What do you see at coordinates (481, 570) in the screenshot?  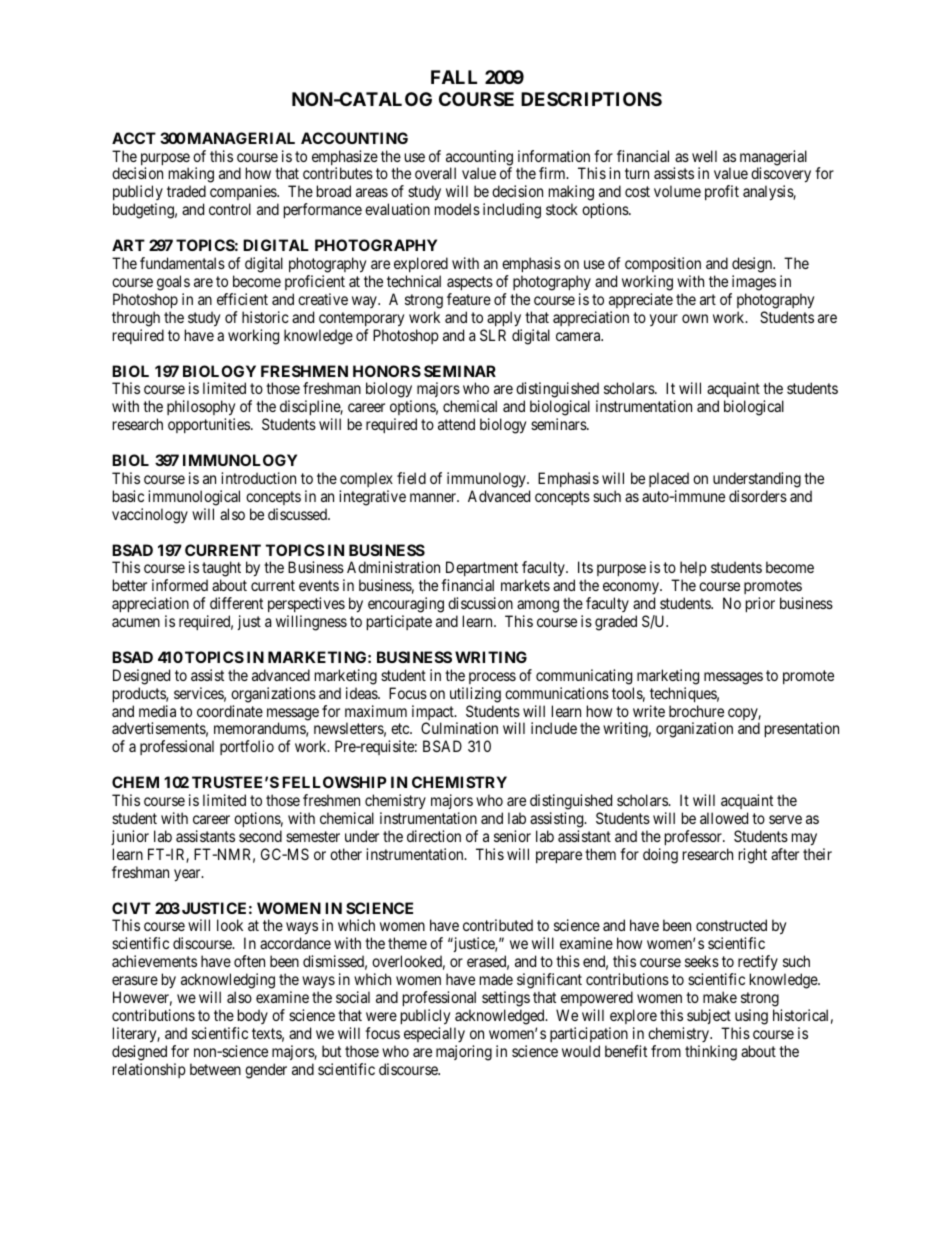 I see `Department` at bounding box center [481, 570].
